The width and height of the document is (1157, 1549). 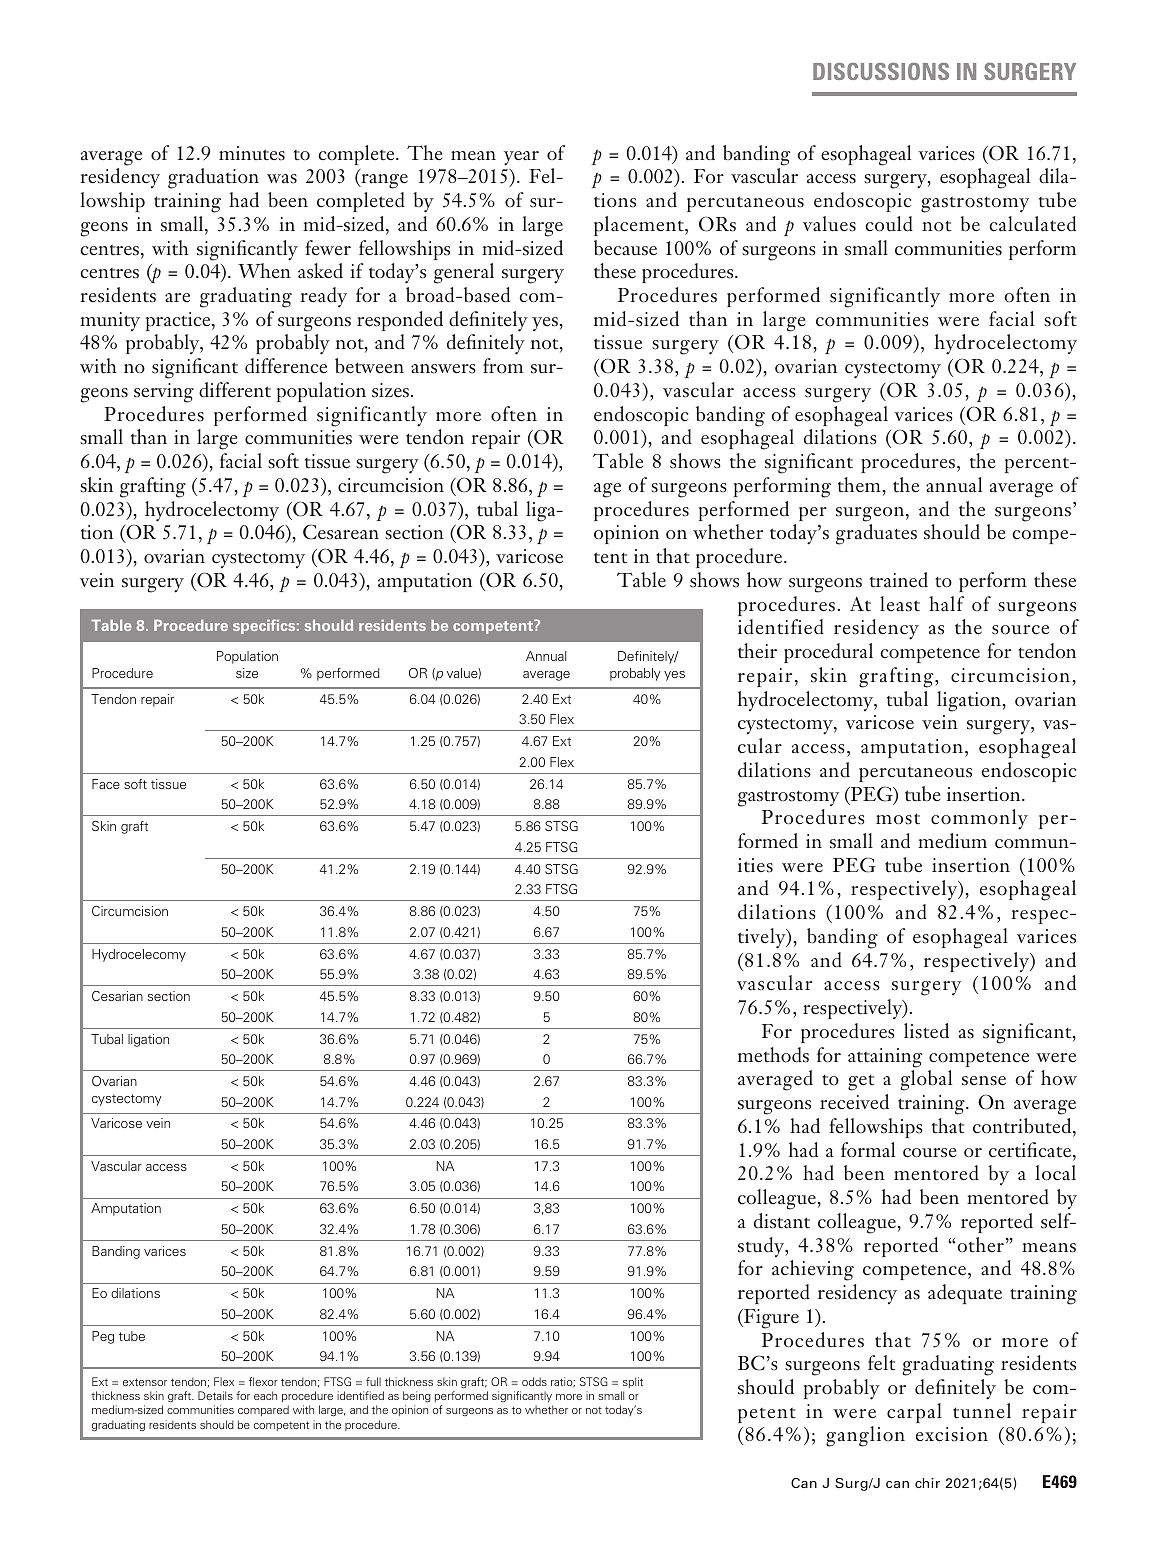 I want to click on carpal, so click(x=914, y=1413).
